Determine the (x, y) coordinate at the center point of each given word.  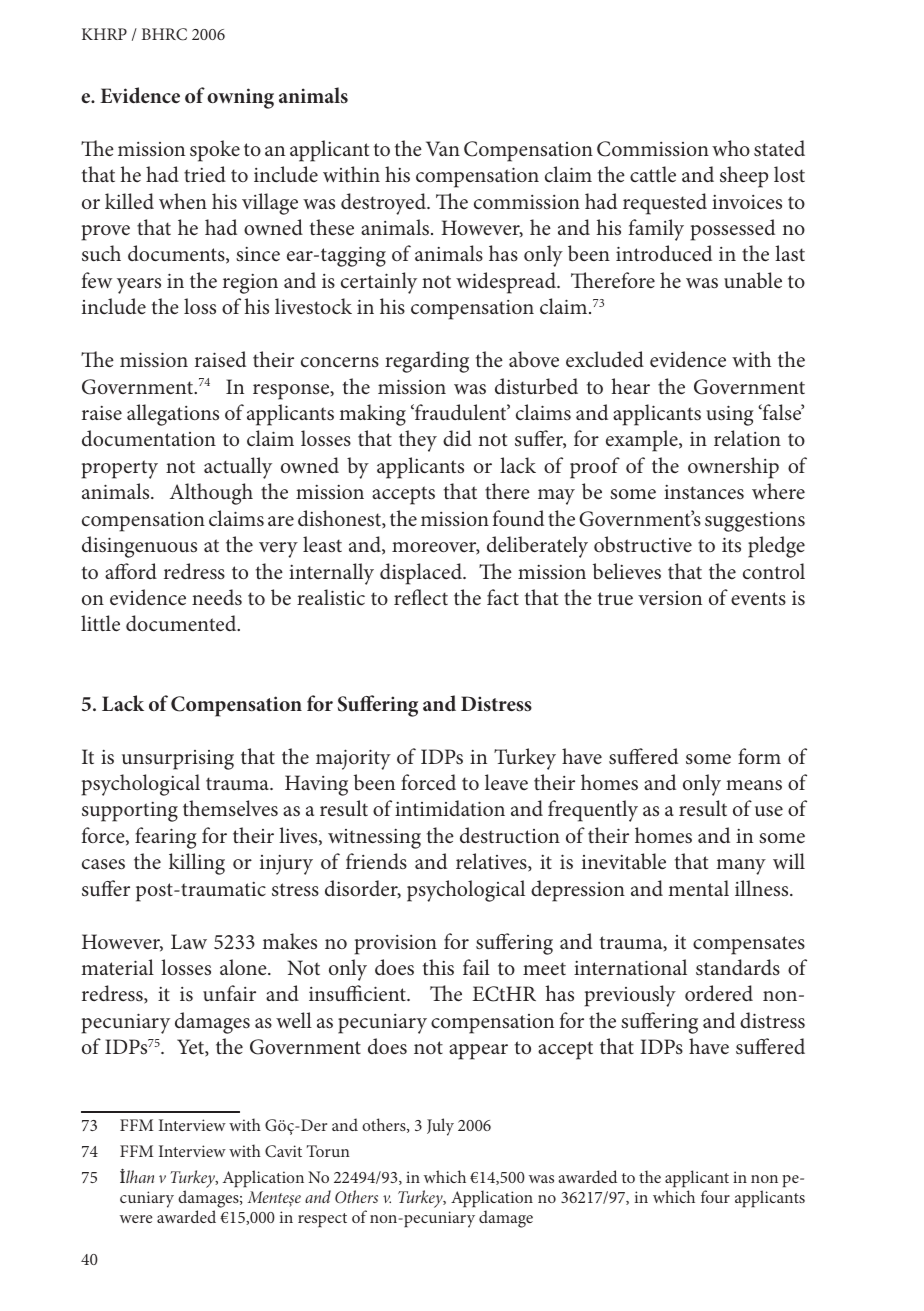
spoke (215, 151)
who (731, 148)
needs (217, 597)
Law (189, 941)
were (136, 1219)
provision (395, 945)
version (670, 598)
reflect (421, 597)
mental (698, 888)
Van (443, 148)
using (730, 415)
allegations (173, 415)
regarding (427, 362)
